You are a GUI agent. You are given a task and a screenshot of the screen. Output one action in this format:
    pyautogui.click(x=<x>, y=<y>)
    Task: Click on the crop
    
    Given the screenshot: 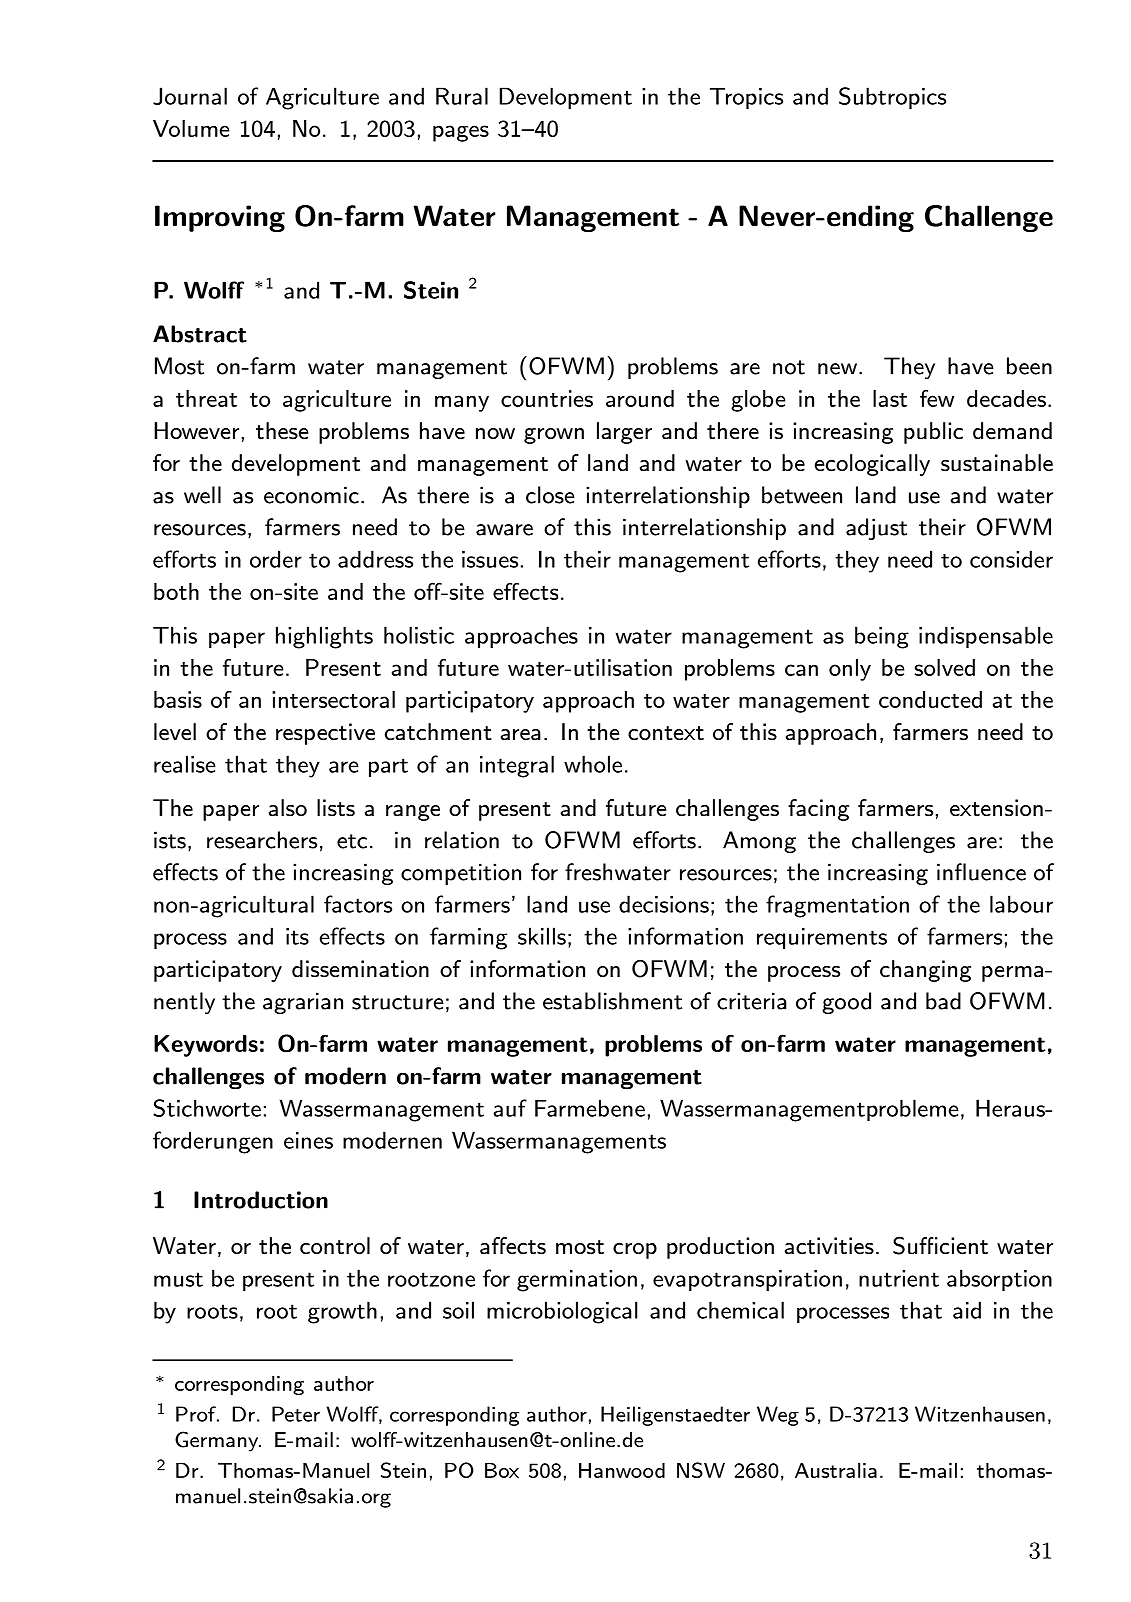 What is the action you would take?
    pyautogui.click(x=635, y=1251)
